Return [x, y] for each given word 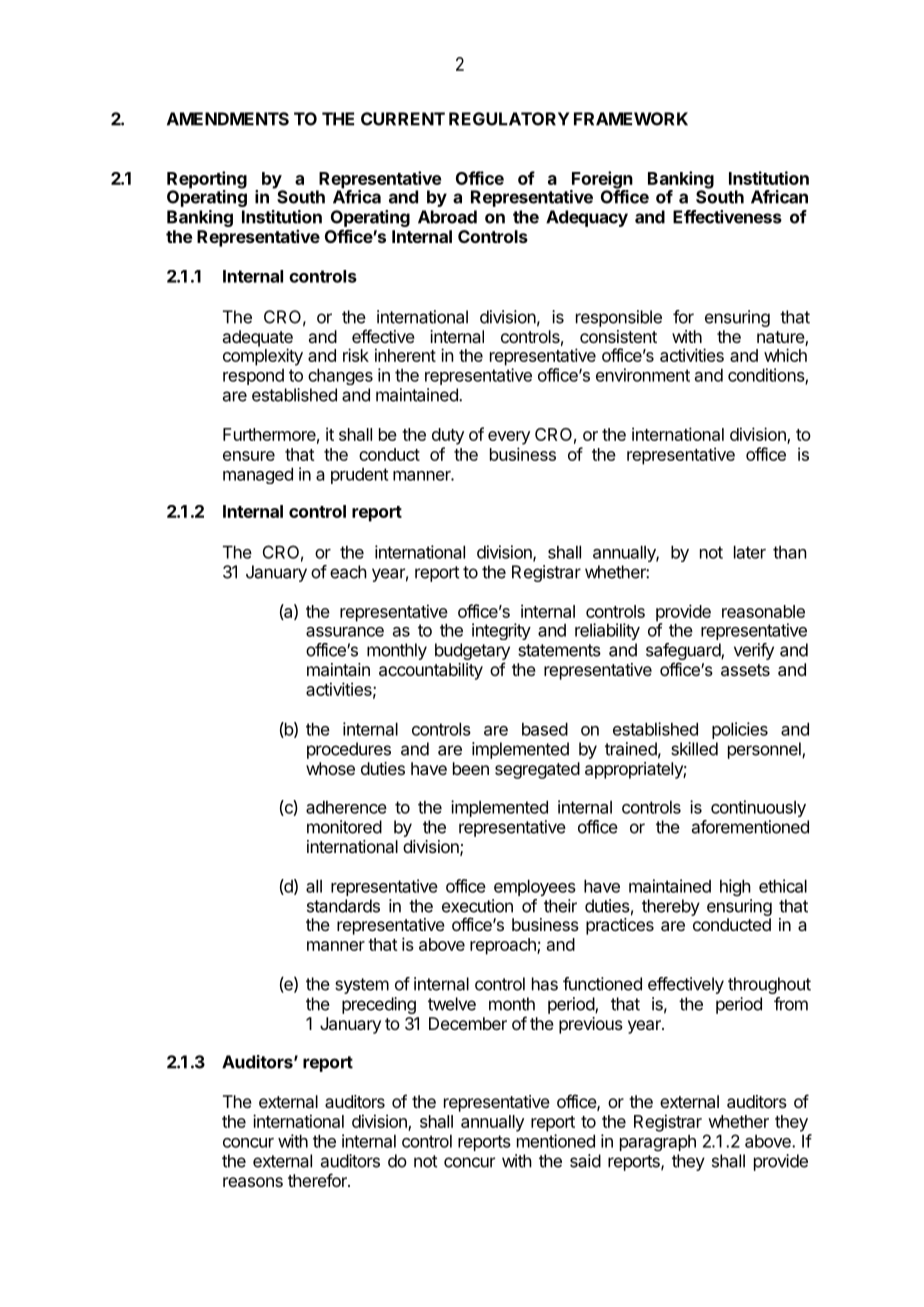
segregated [537, 770]
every [509, 438]
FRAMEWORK [631, 119]
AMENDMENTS [228, 119]
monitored [344, 827]
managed [258, 475]
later [750, 552]
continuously [758, 808]
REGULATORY [509, 119]
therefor [318, 1180]
